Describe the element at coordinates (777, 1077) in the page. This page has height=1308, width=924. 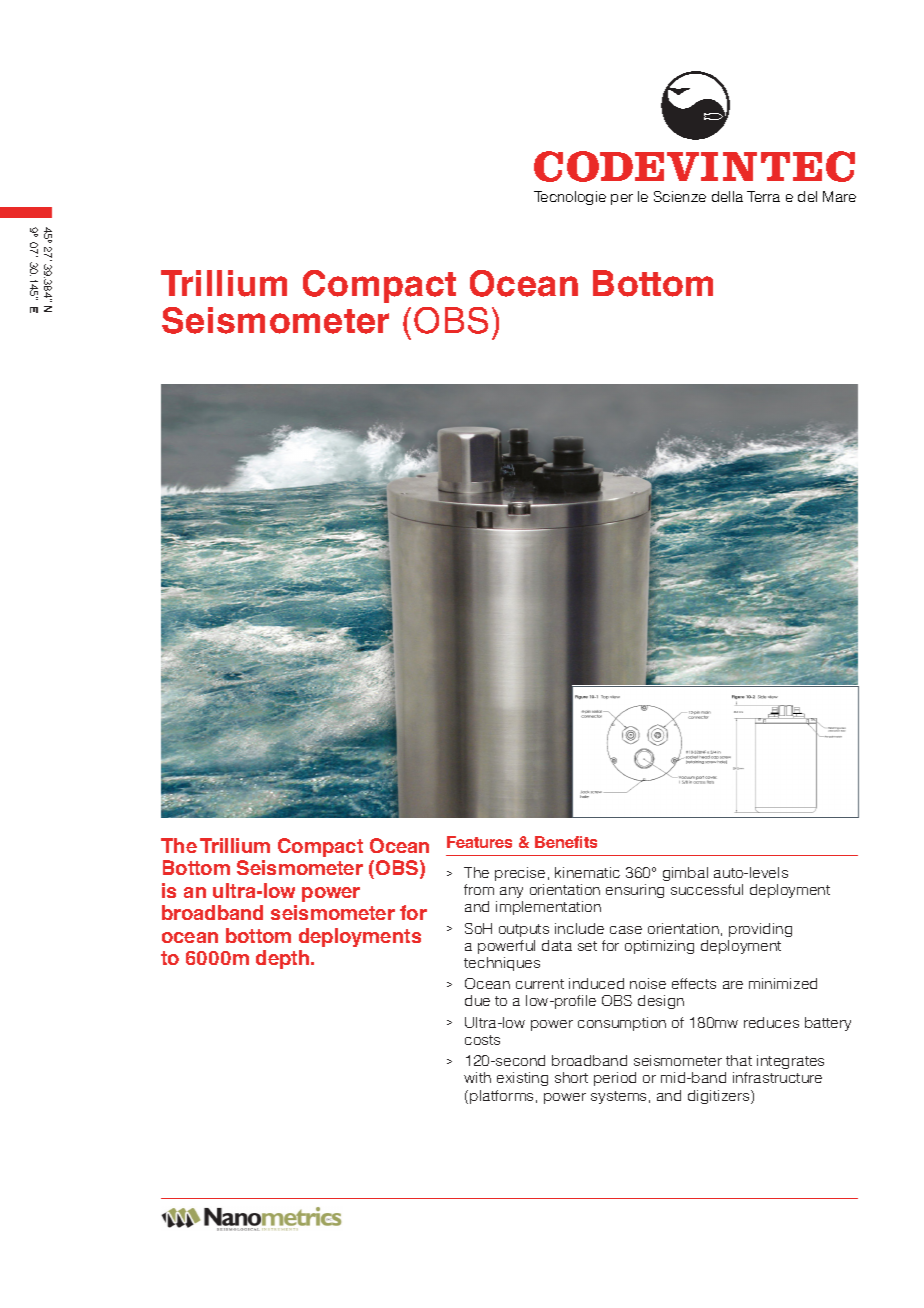
I see `infrastructure` at that location.
